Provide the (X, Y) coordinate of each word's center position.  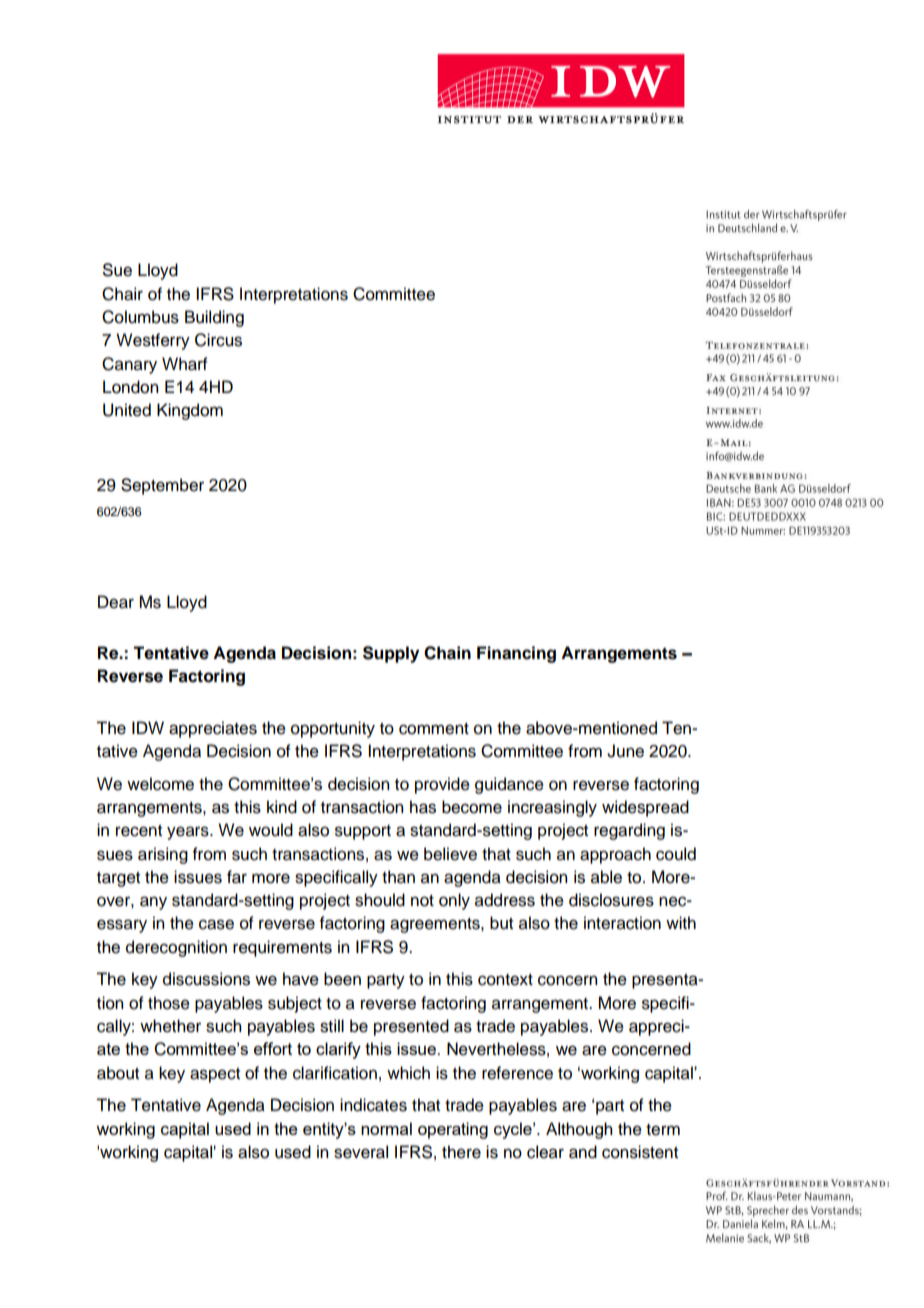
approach (615, 855)
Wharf (185, 364)
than (398, 877)
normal (386, 1128)
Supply (391, 654)
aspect (215, 1075)
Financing (516, 654)
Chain (447, 653)
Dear (116, 602)
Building (214, 318)
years (189, 833)
